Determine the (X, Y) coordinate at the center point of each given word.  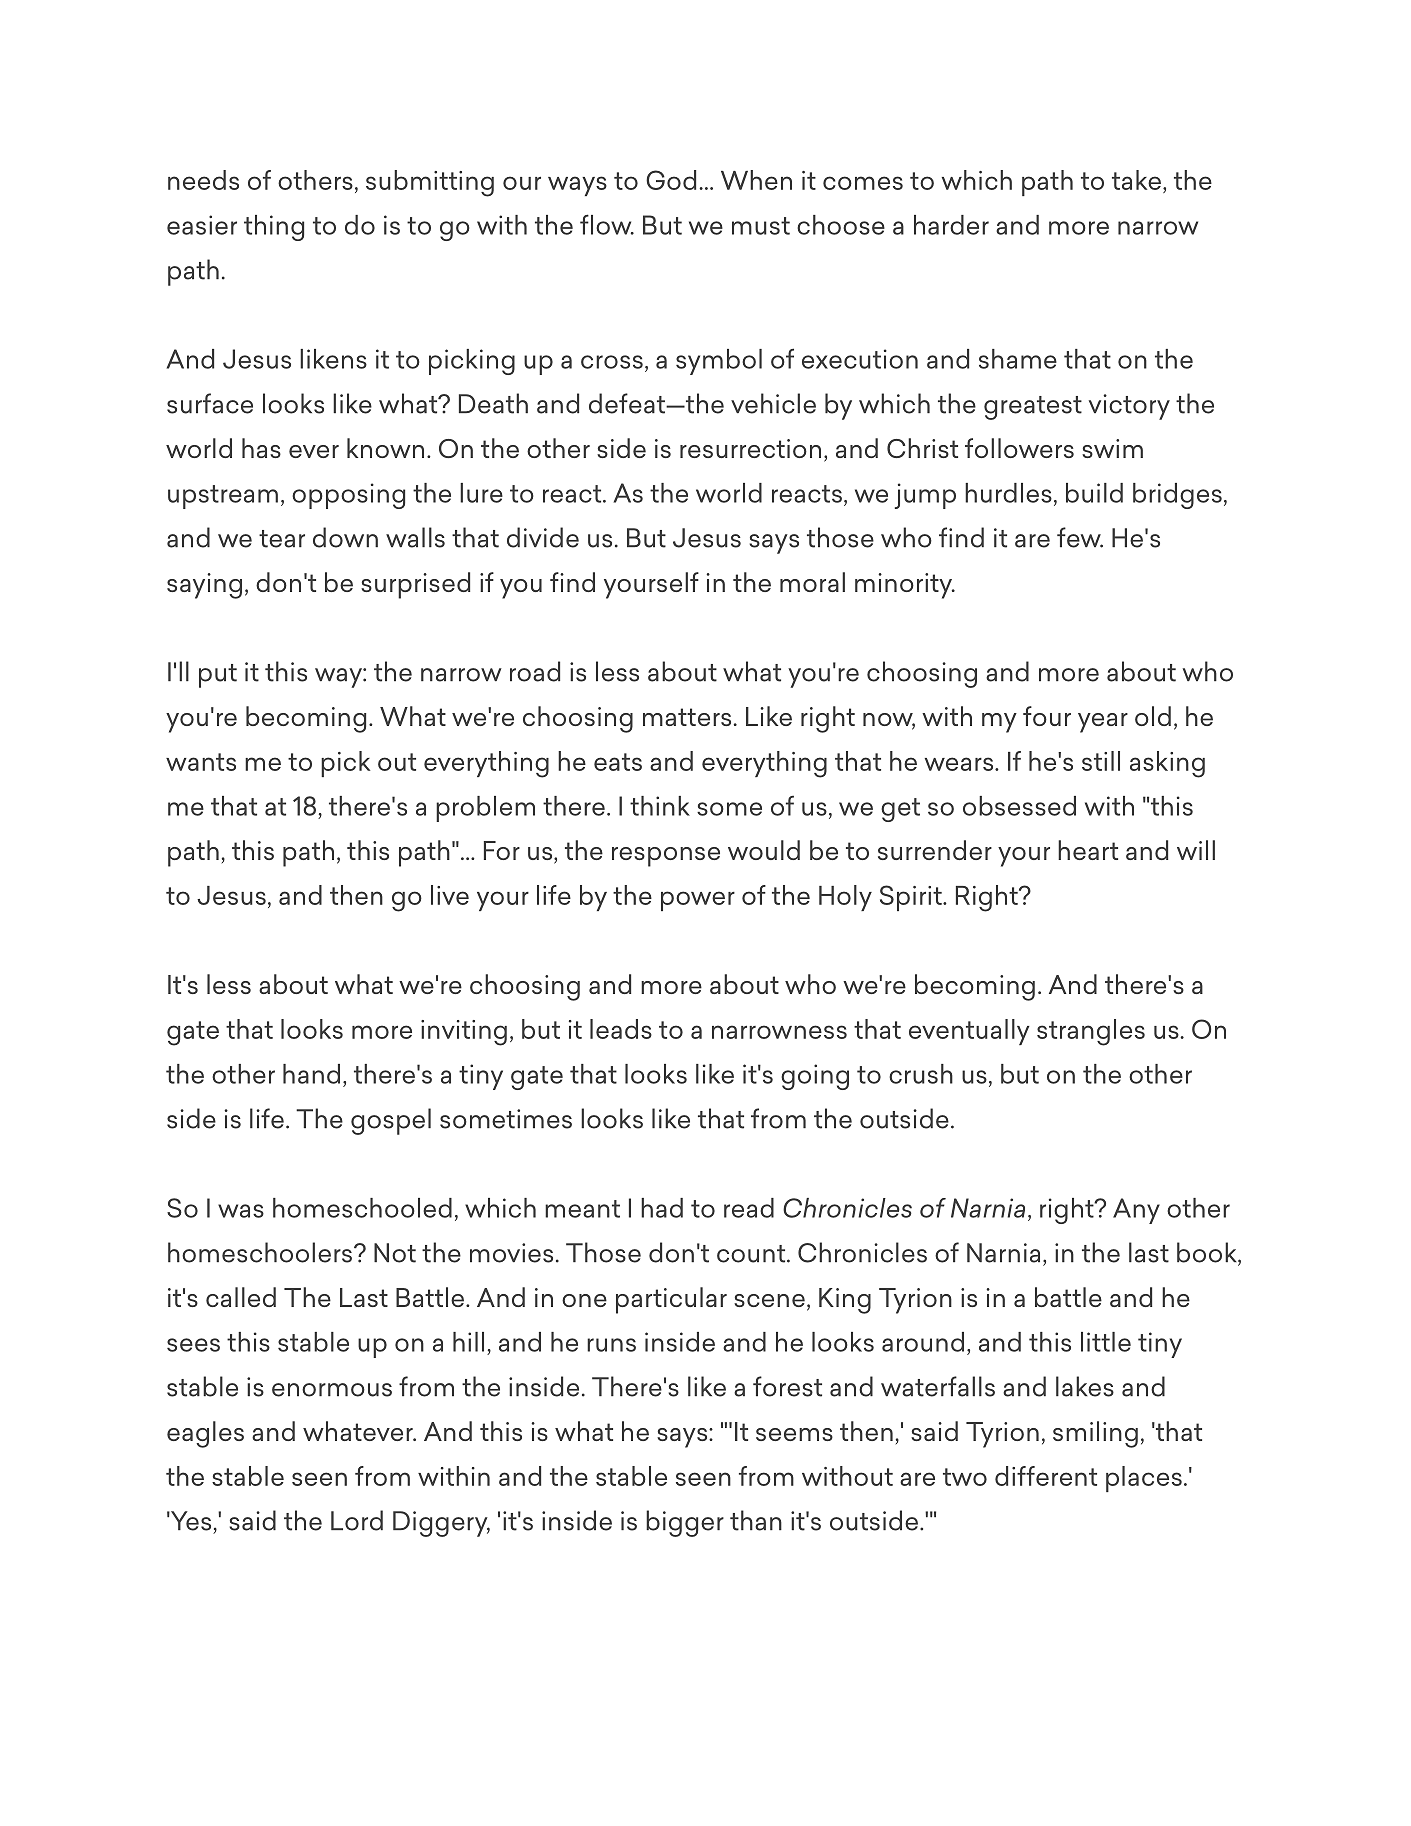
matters (687, 717)
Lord (357, 1520)
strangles (1091, 1032)
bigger (685, 1523)
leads (621, 1029)
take (1136, 180)
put (218, 676)
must (761, 226)
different (1046, 1476)
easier (202, 225)
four (1047, 716)
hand (311, 1074)
